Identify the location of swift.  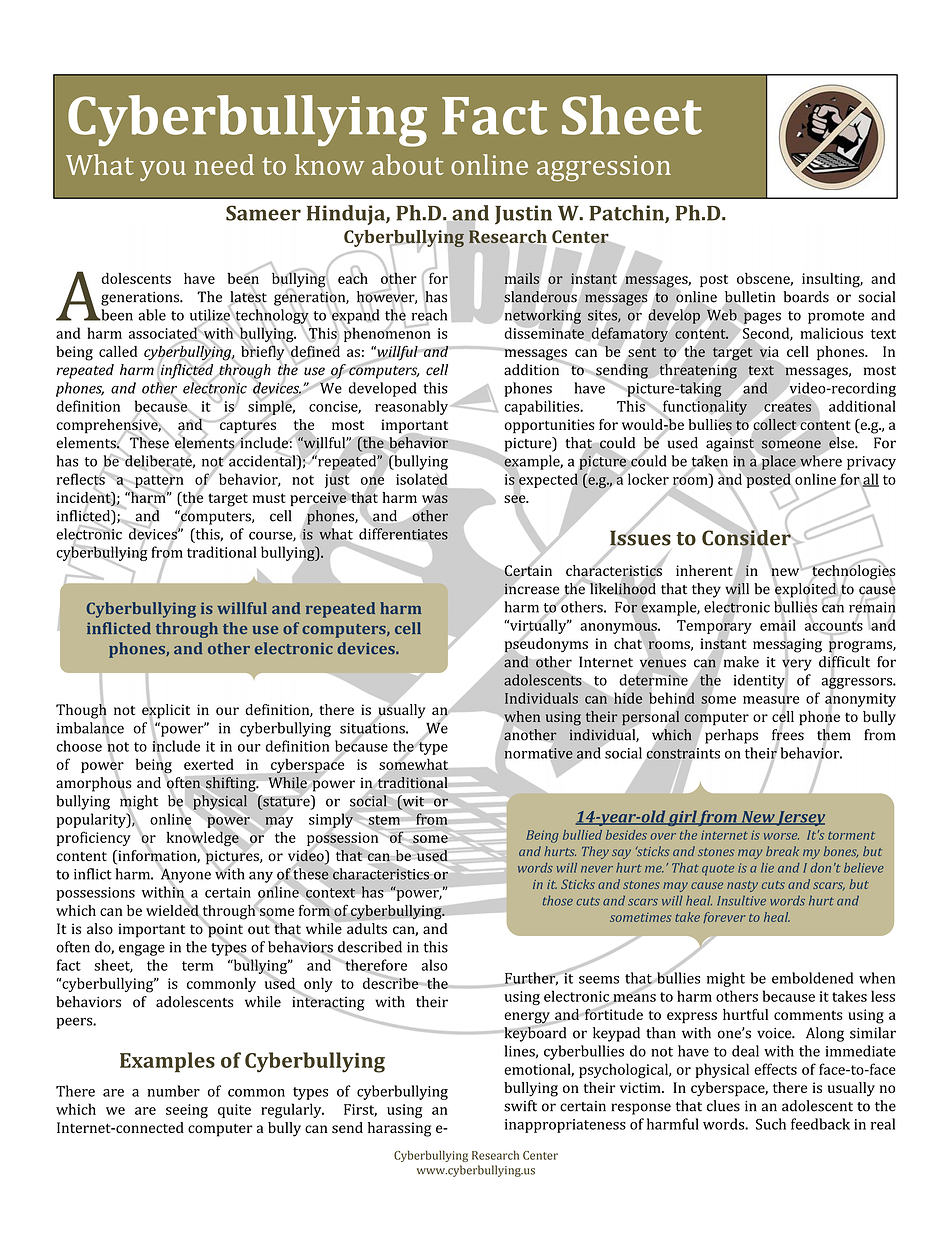
(520, 1106).
